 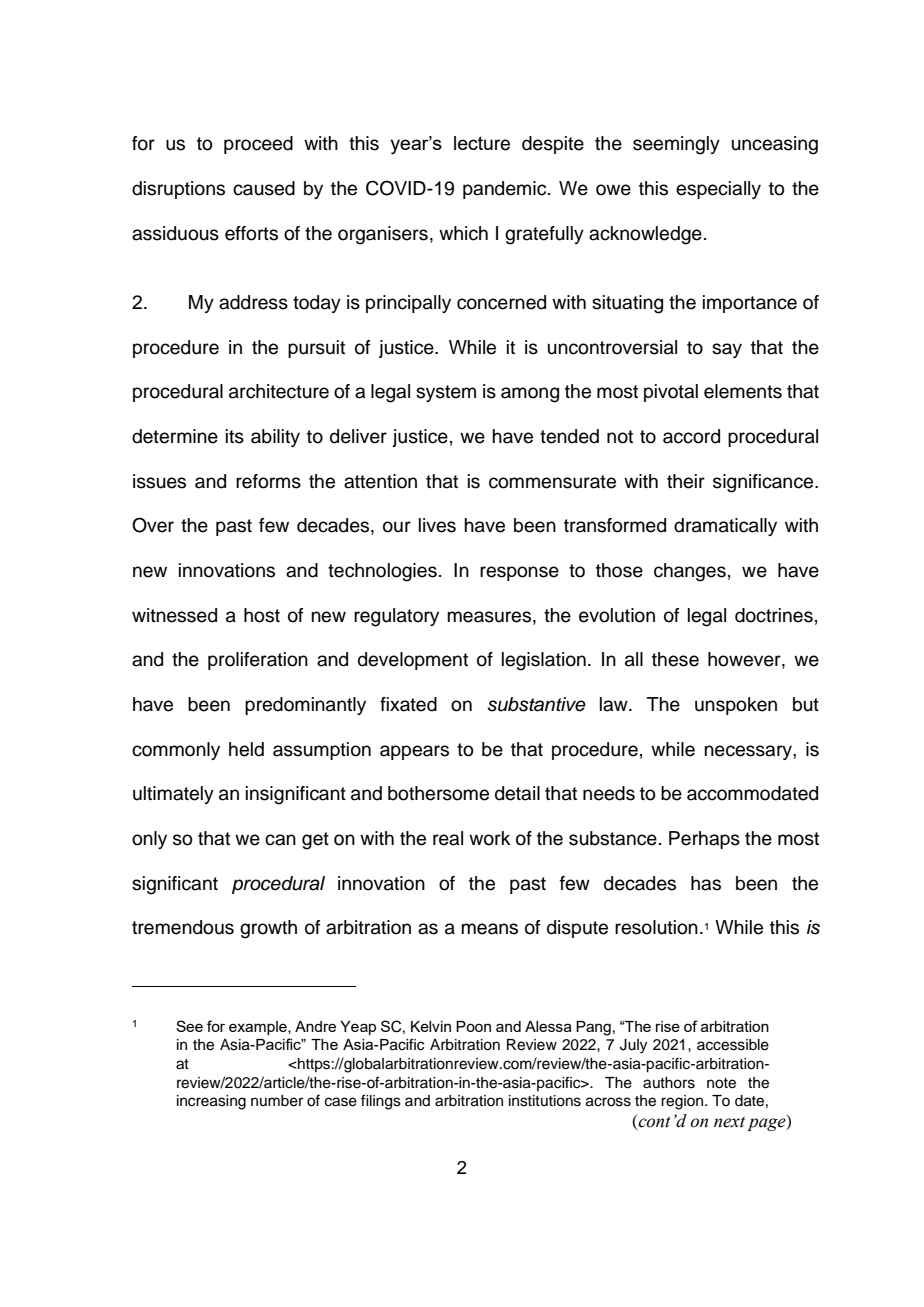 I want to click on especially, so click(x=718, y=190).
